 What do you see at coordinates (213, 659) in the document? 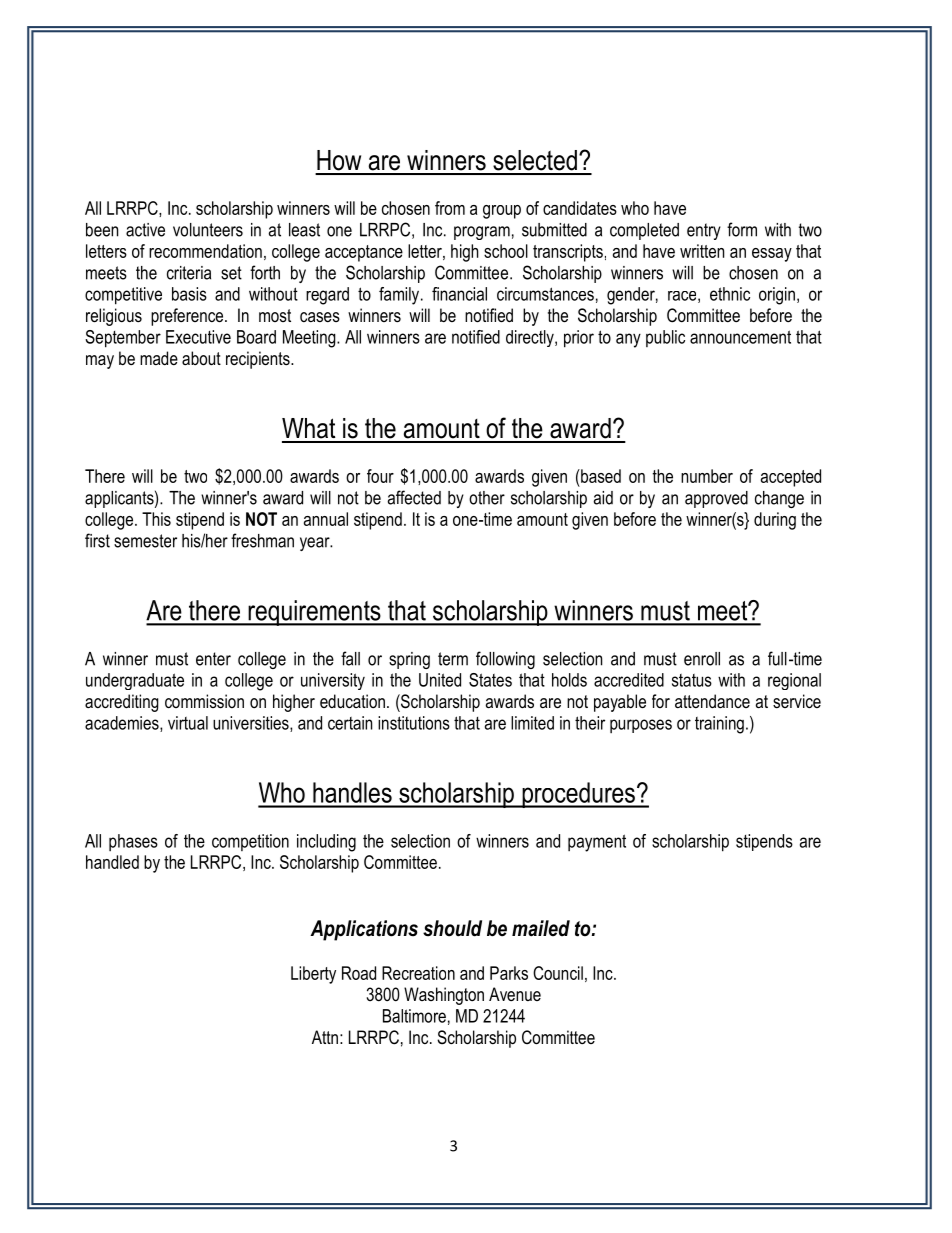
I see `enter` at bounding box center [213, 659].
